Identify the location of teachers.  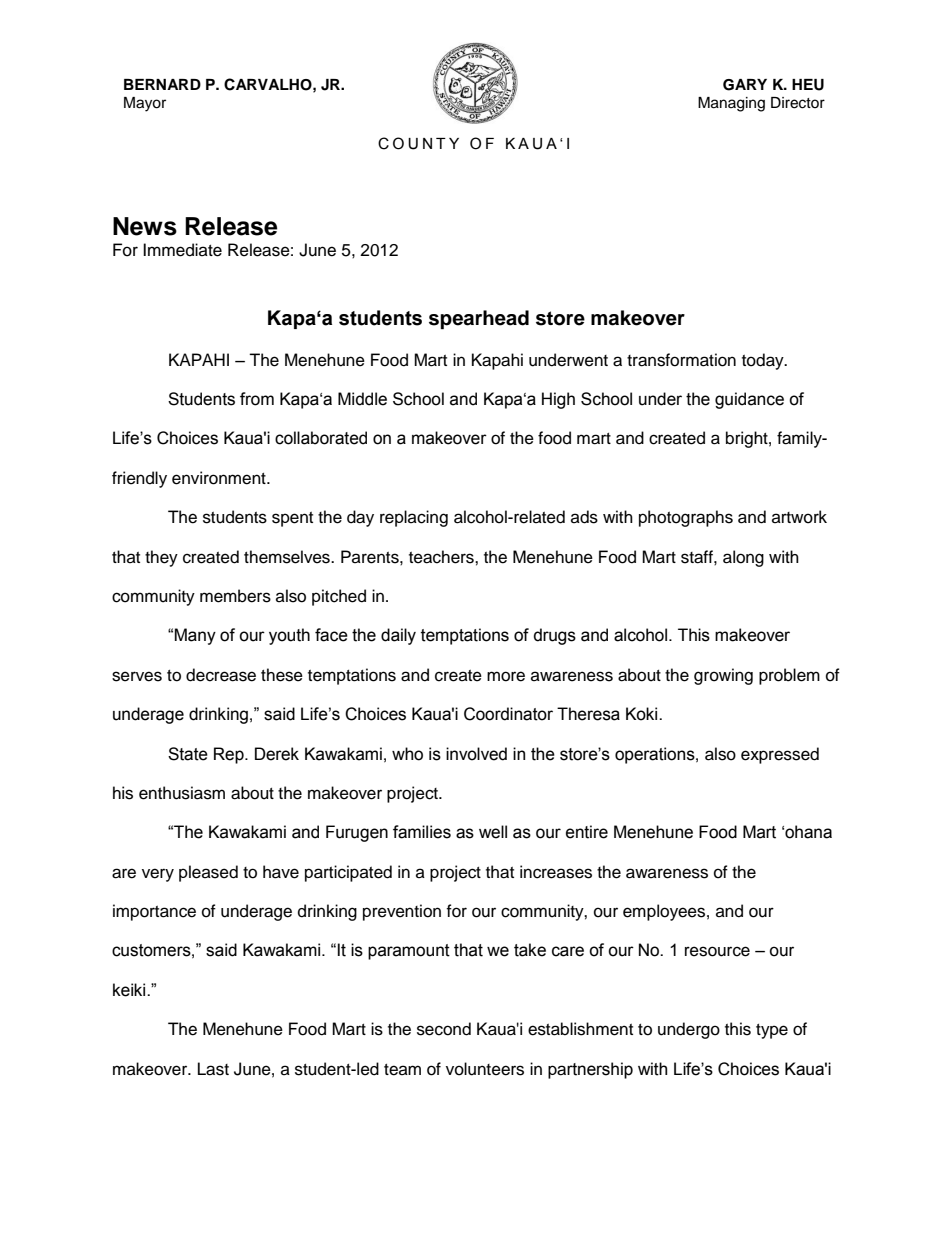
(442, 557).
